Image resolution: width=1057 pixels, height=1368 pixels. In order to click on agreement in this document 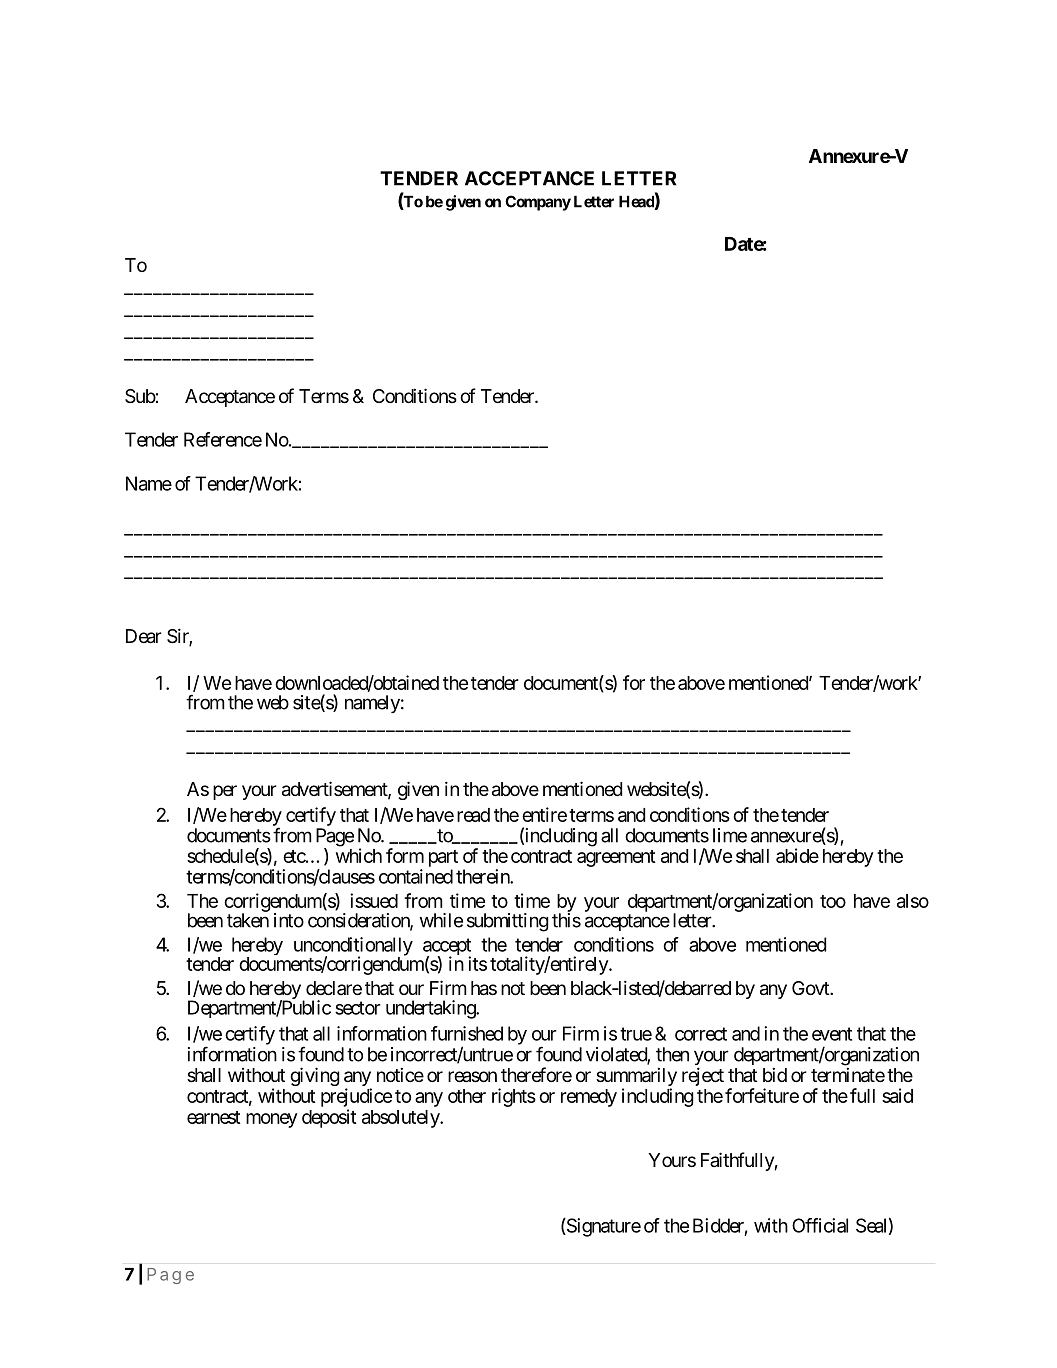, I will do `click(616, 858)`.
